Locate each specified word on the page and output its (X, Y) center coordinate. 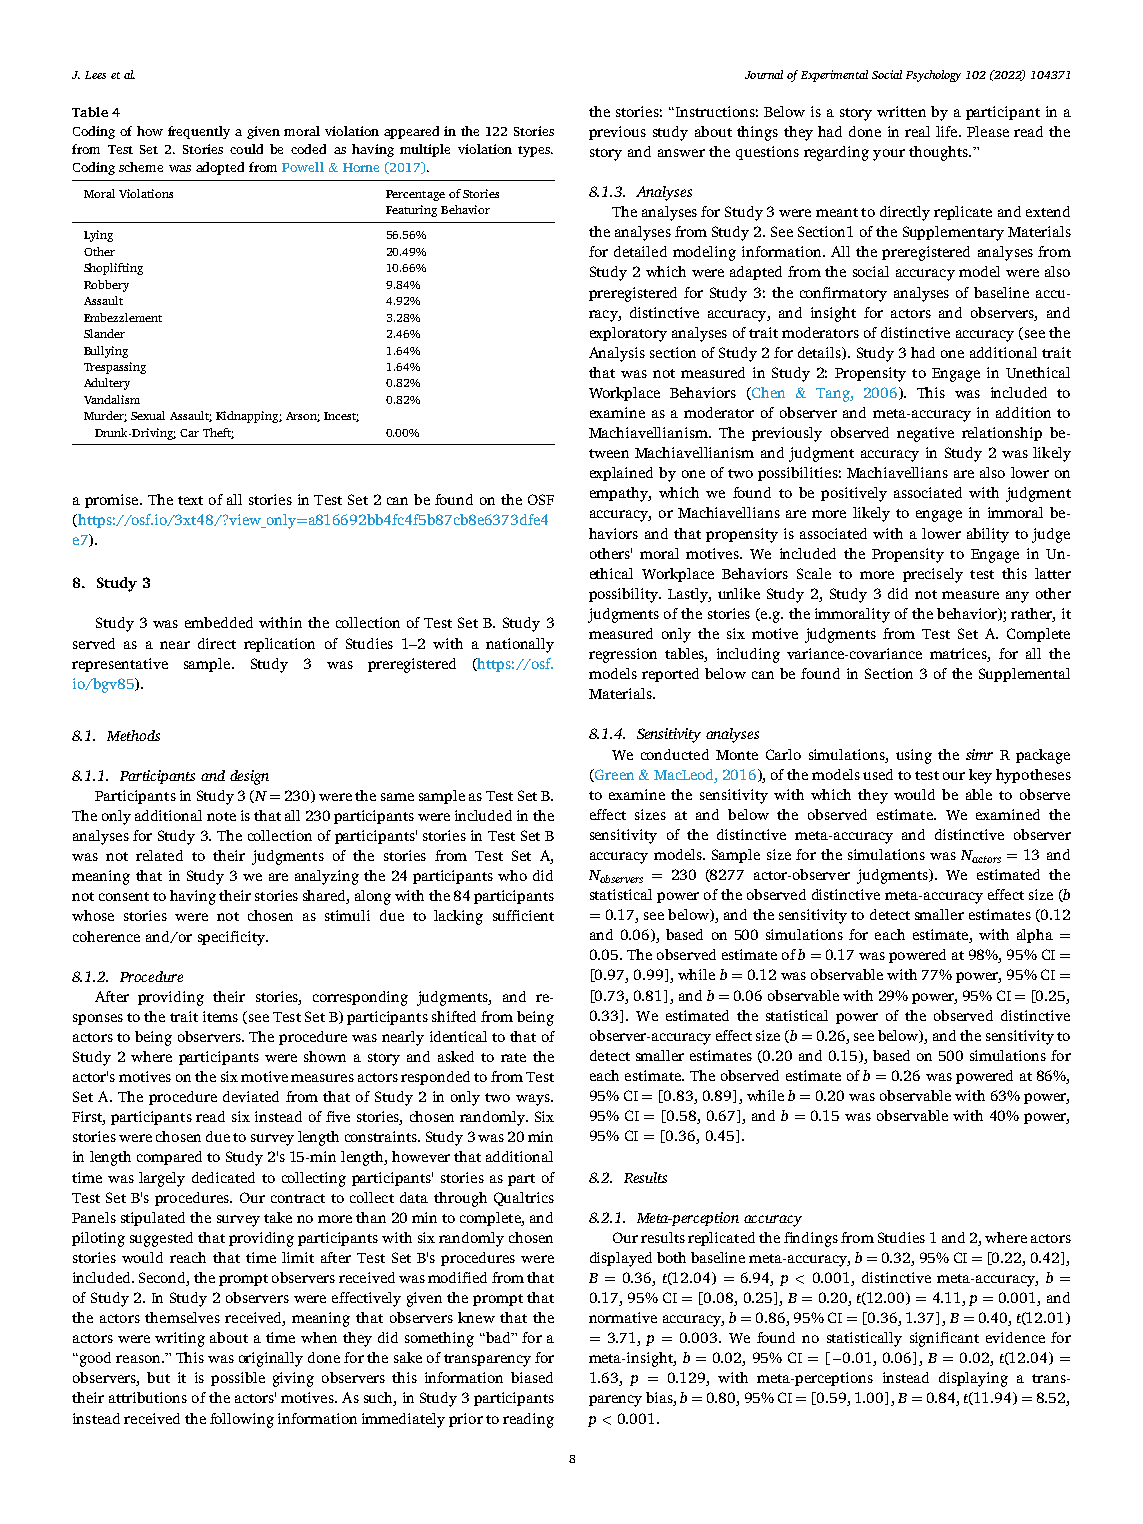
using (914, 756)
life (948, 131)
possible (238, 1379)
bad (498, 1337)
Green (613, 775)
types (535, 151)
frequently (199, 132)
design (249, 777)
